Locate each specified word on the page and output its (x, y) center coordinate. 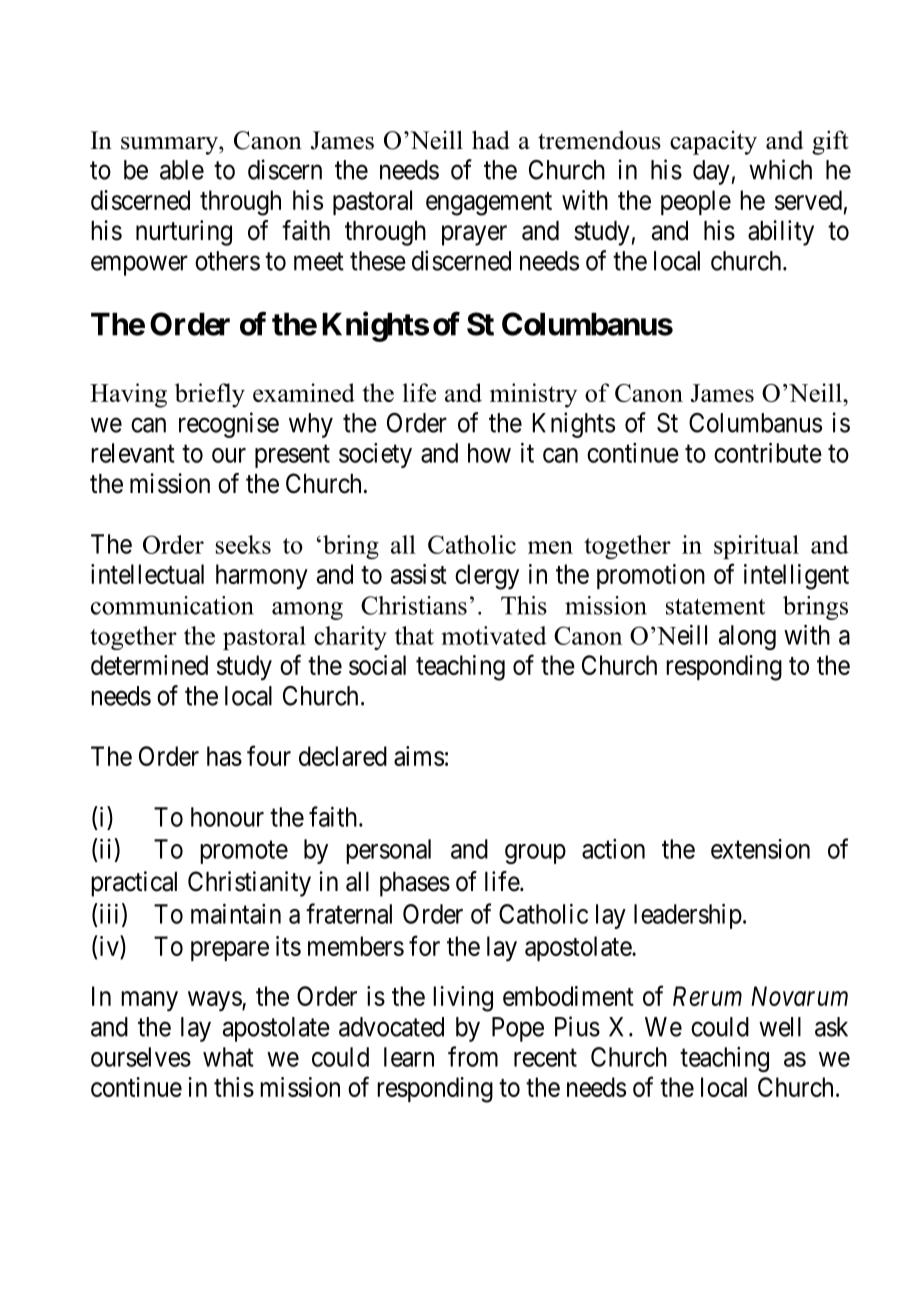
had (491, 140)
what (228, 1057)
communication (172, 605)
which (780, 169)
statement (715, 606)
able (182, 170)
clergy (487, 577)
